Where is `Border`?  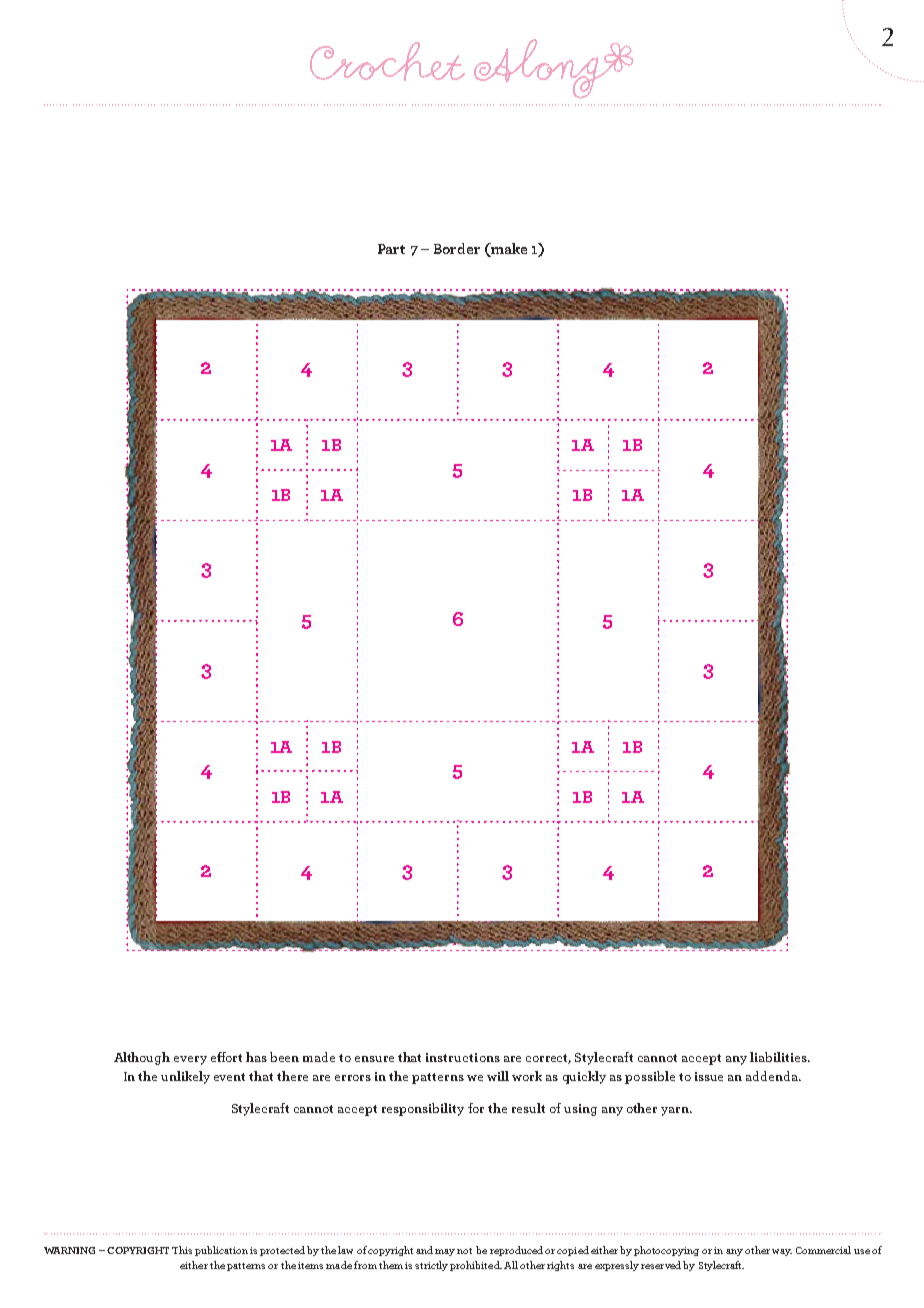 Border is located at coordinates (457, 248).
